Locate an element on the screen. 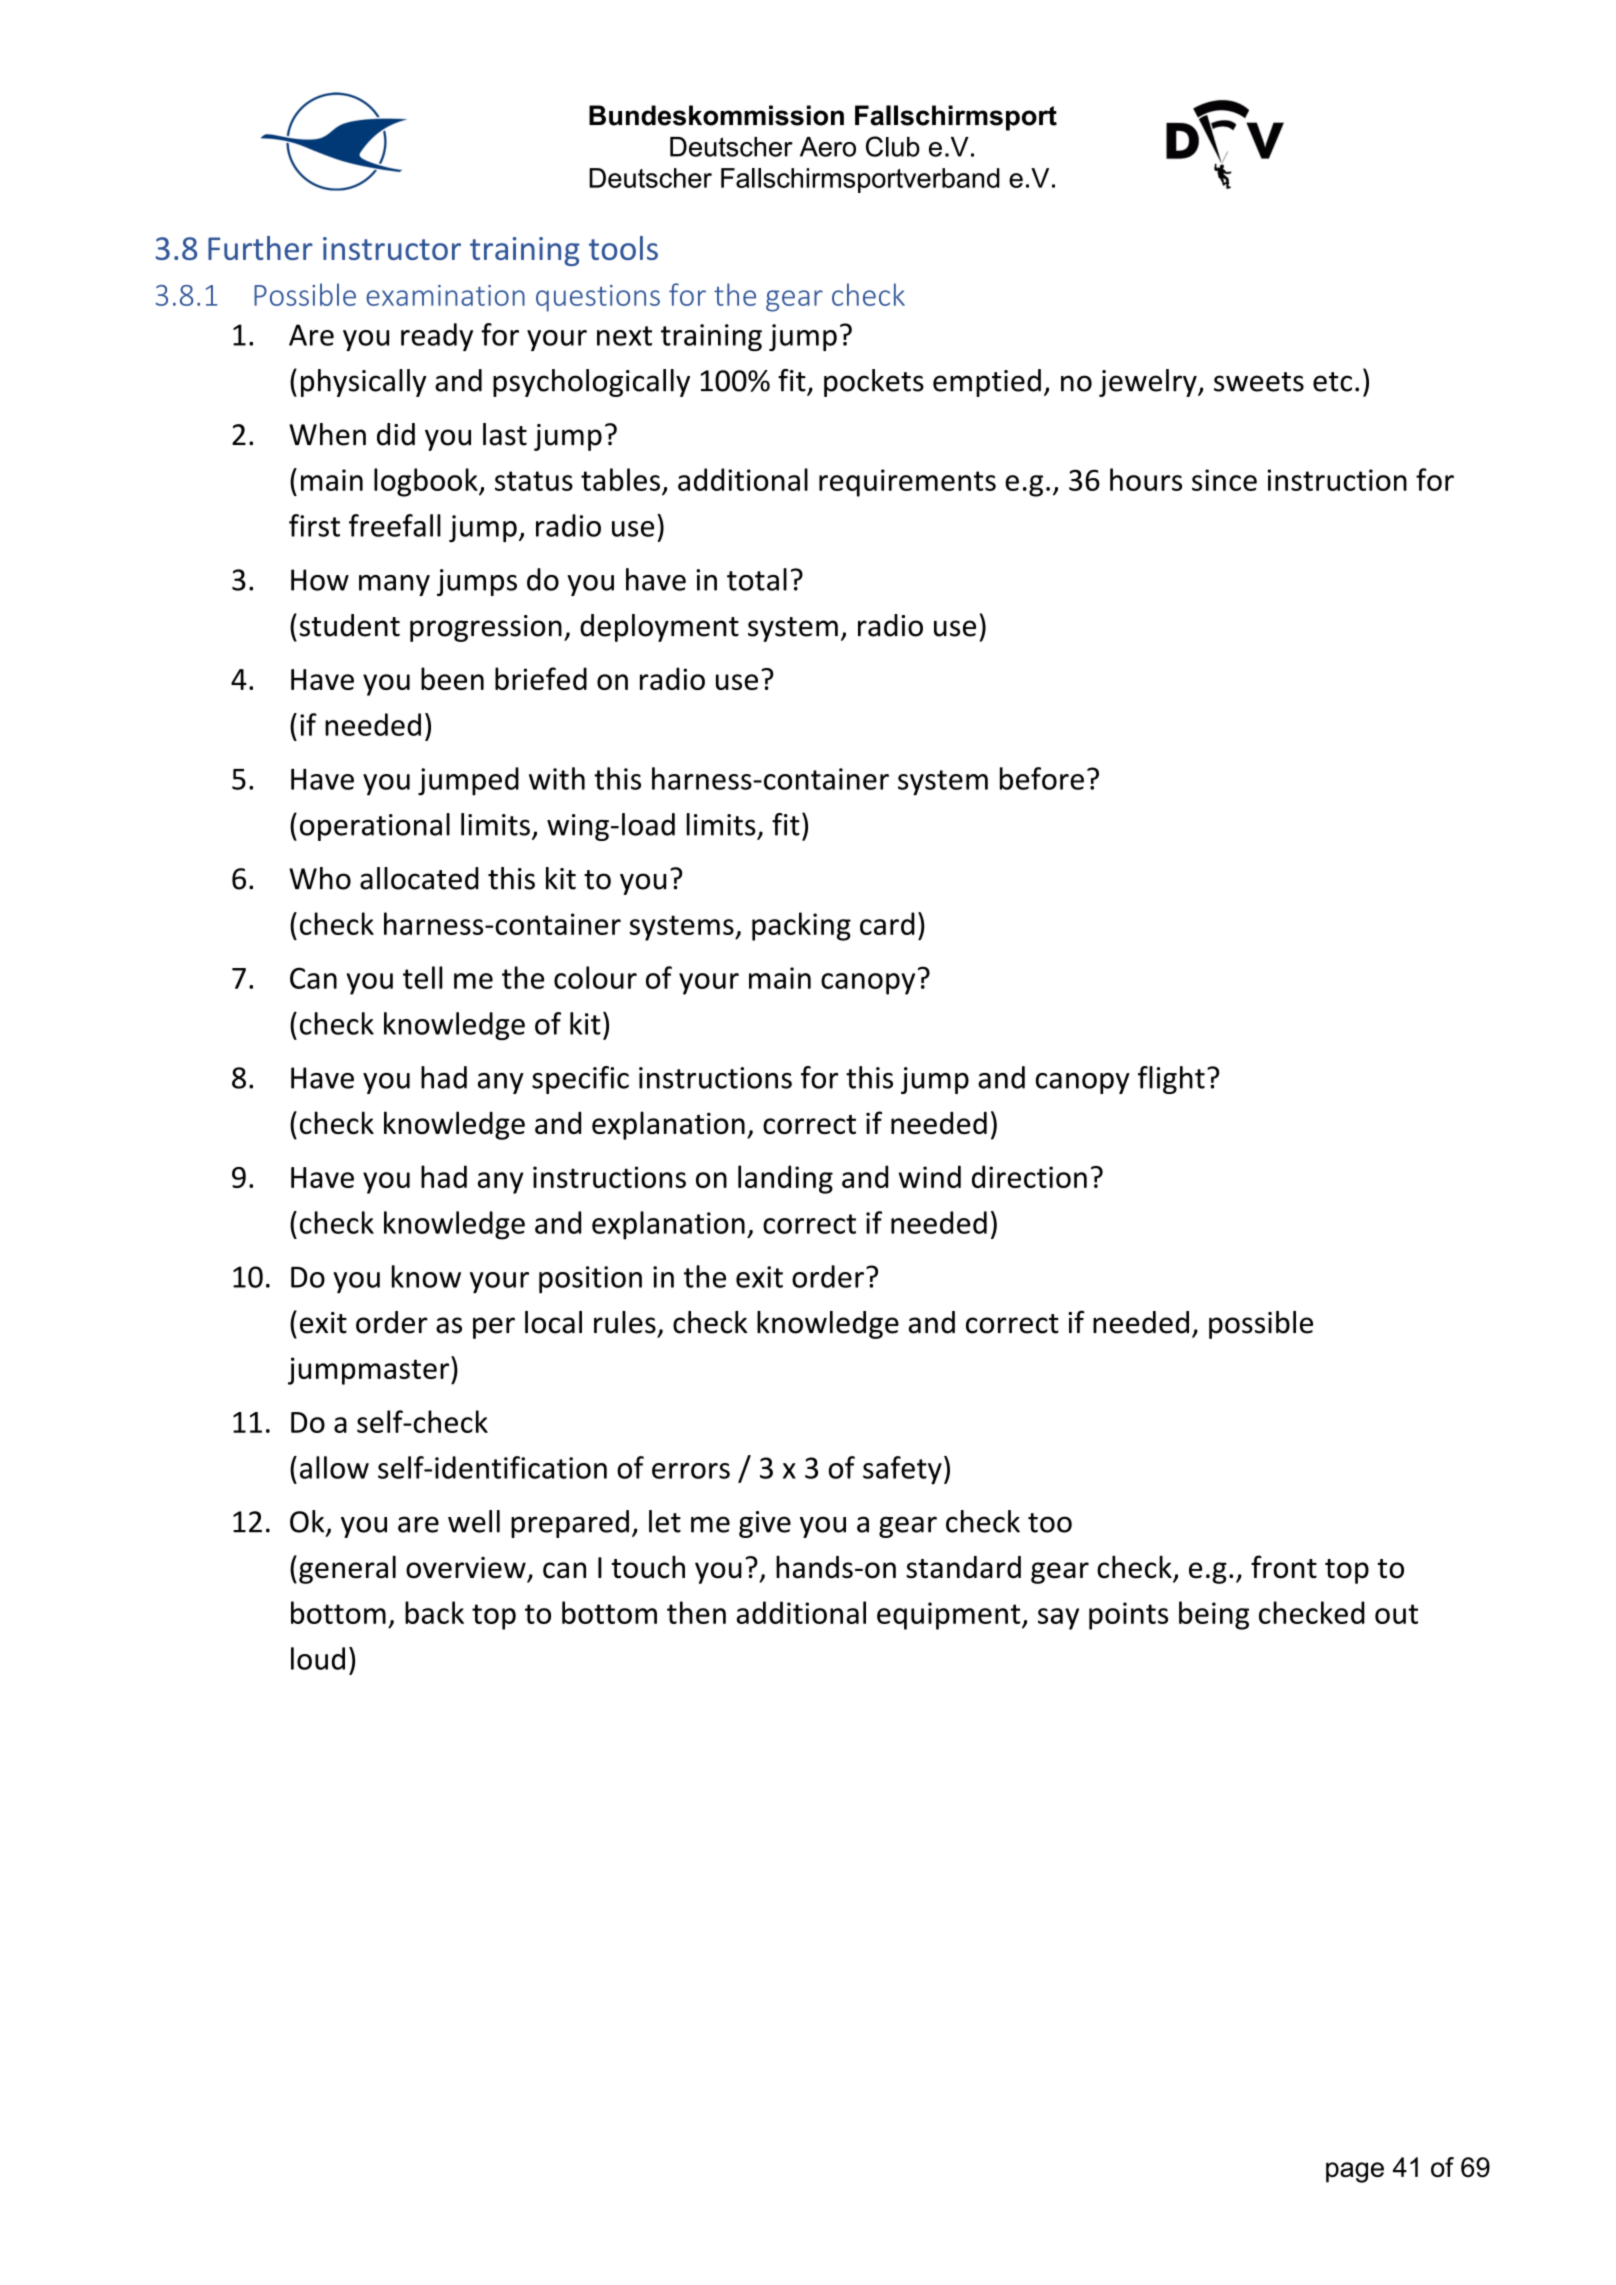  packing is located at coordinates (801, 926).
